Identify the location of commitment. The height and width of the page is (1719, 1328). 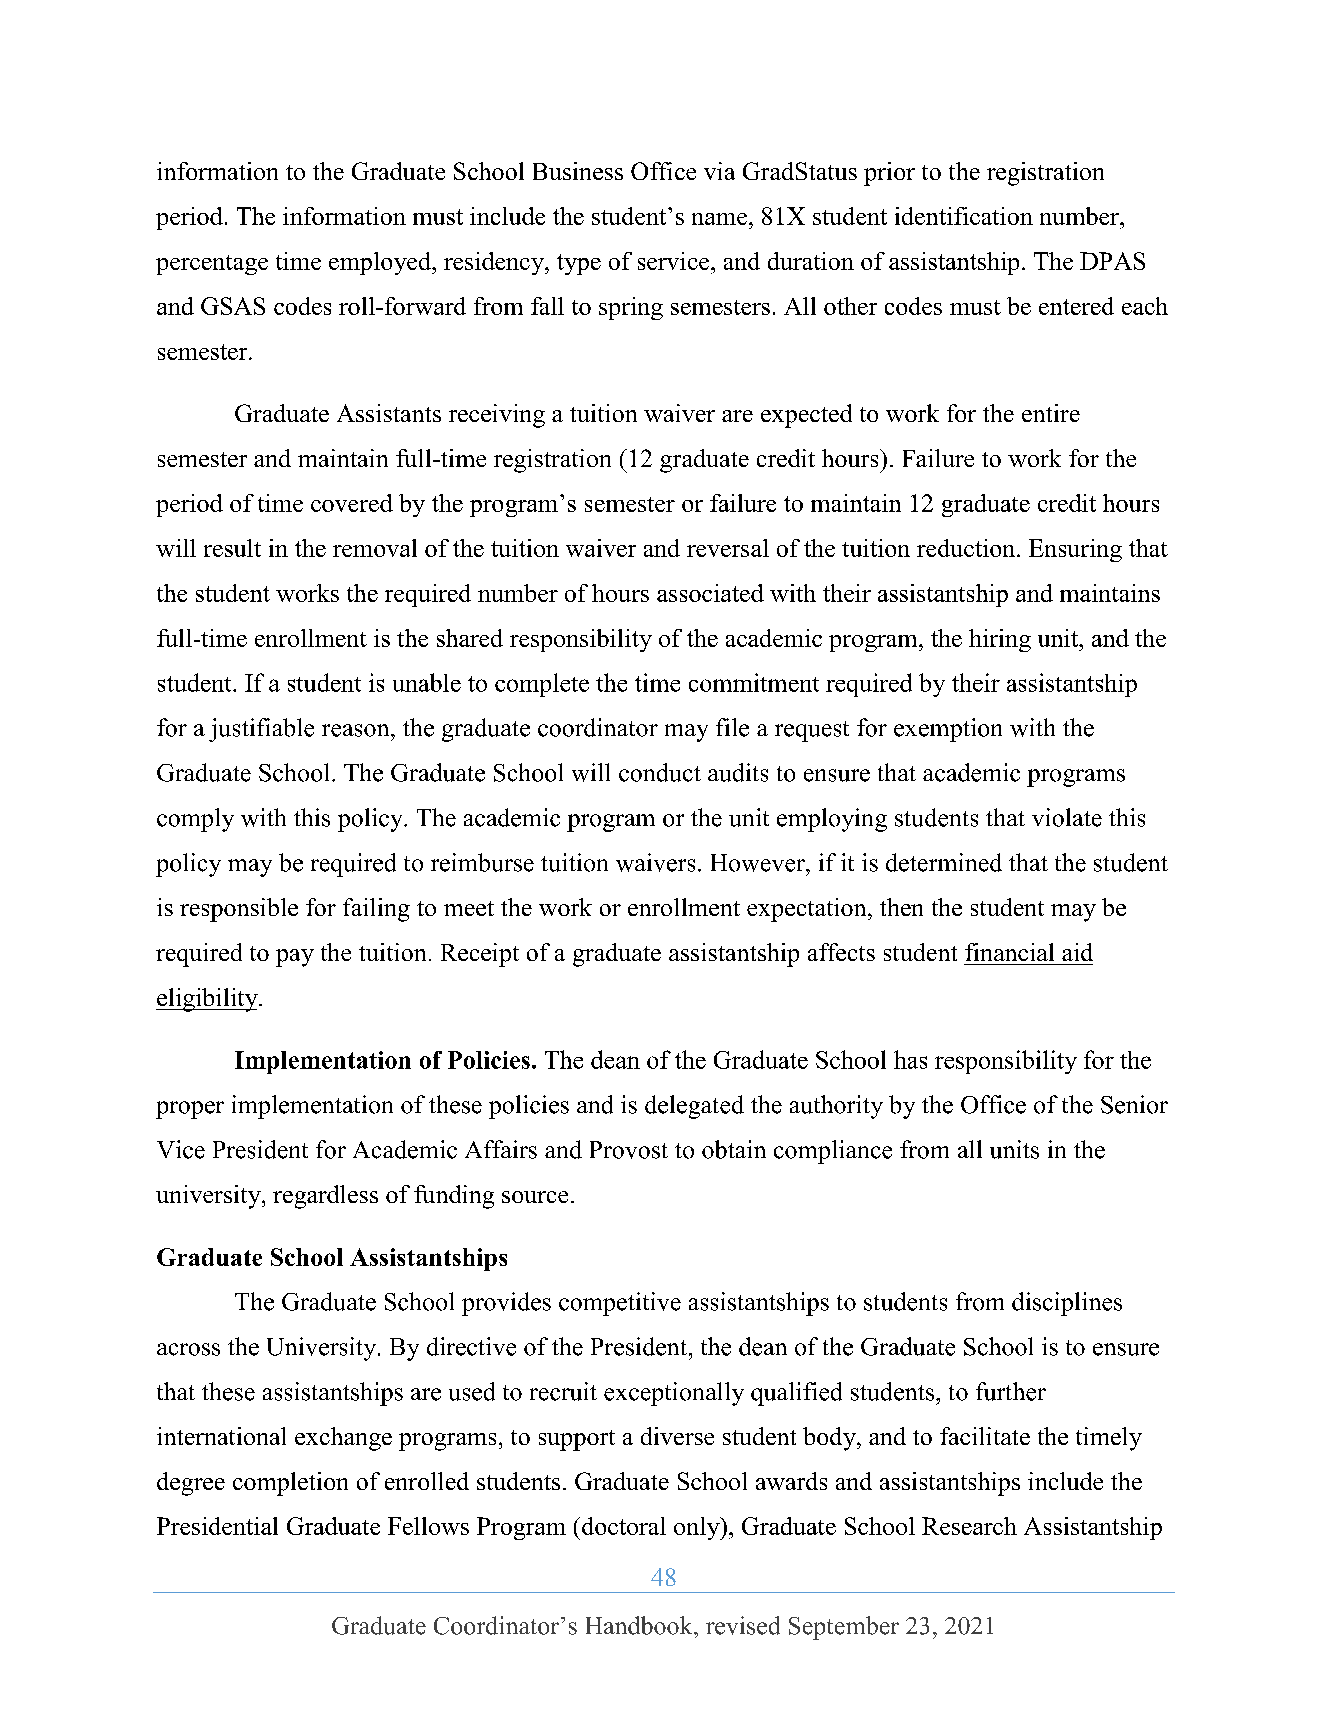
(754, 682).
